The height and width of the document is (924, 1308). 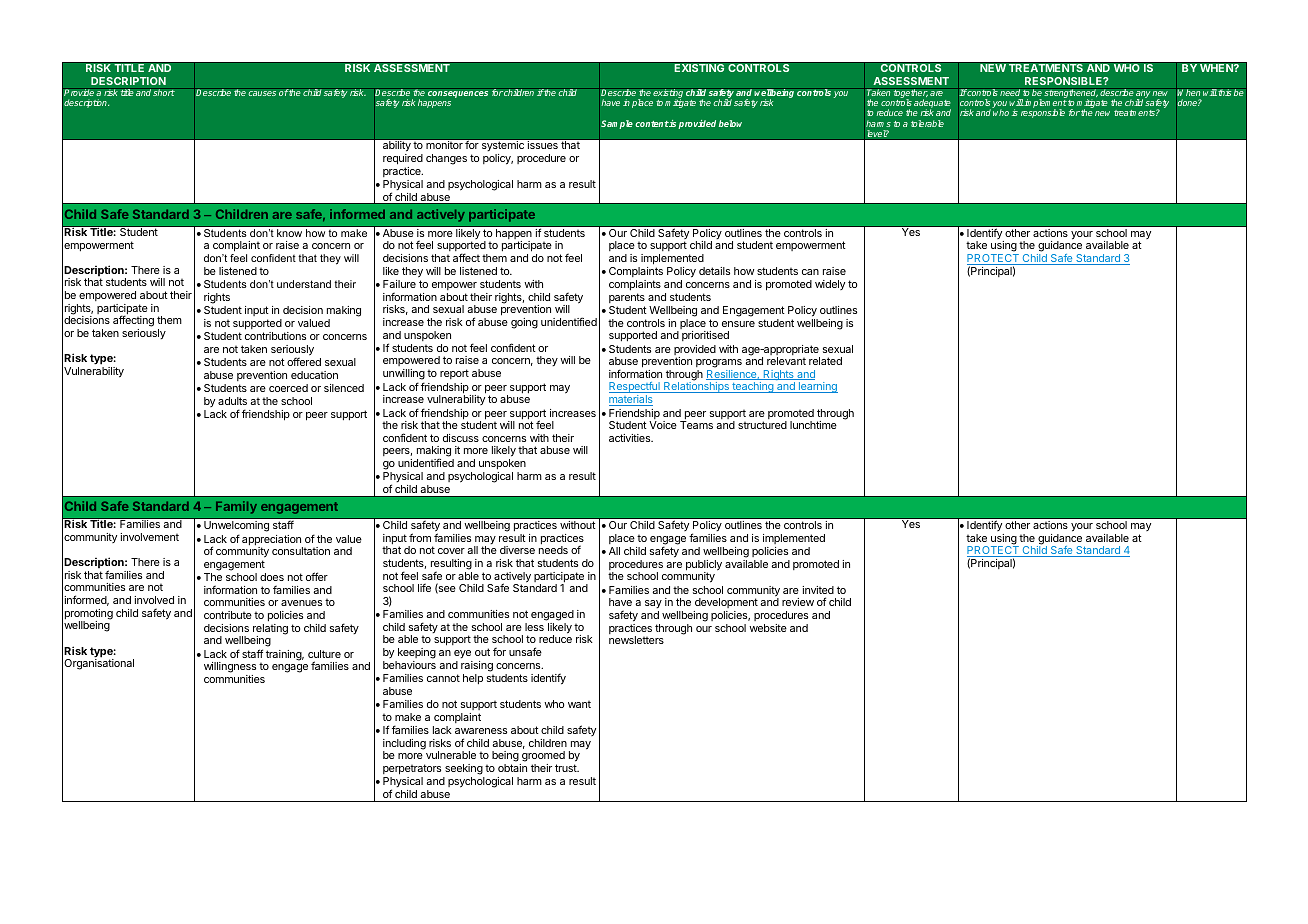 I want to click on changes, so click(x=446, y=159).
